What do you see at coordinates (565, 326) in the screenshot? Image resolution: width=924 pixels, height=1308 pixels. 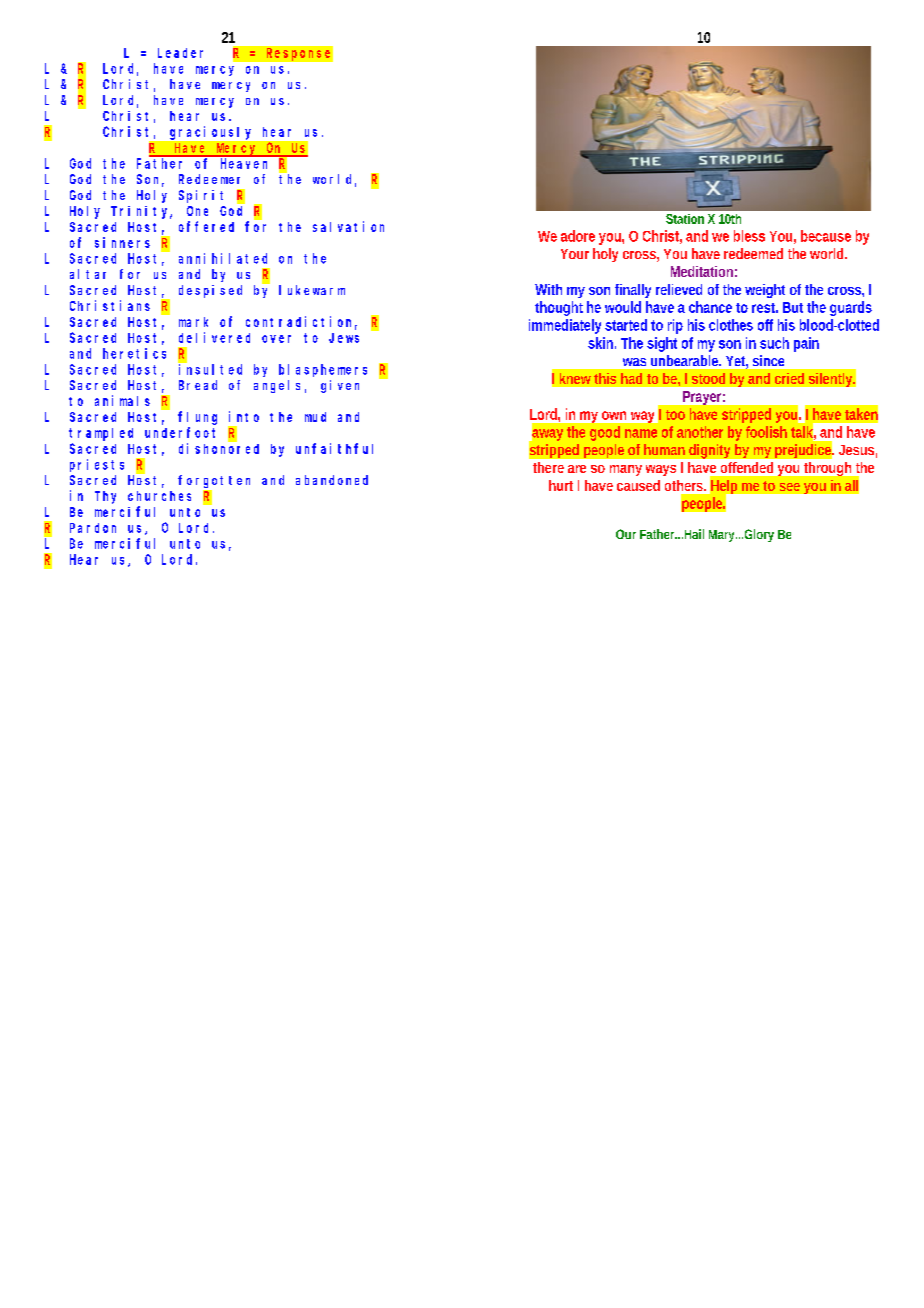 I see `immediately` at bounding box center [565, 326].
